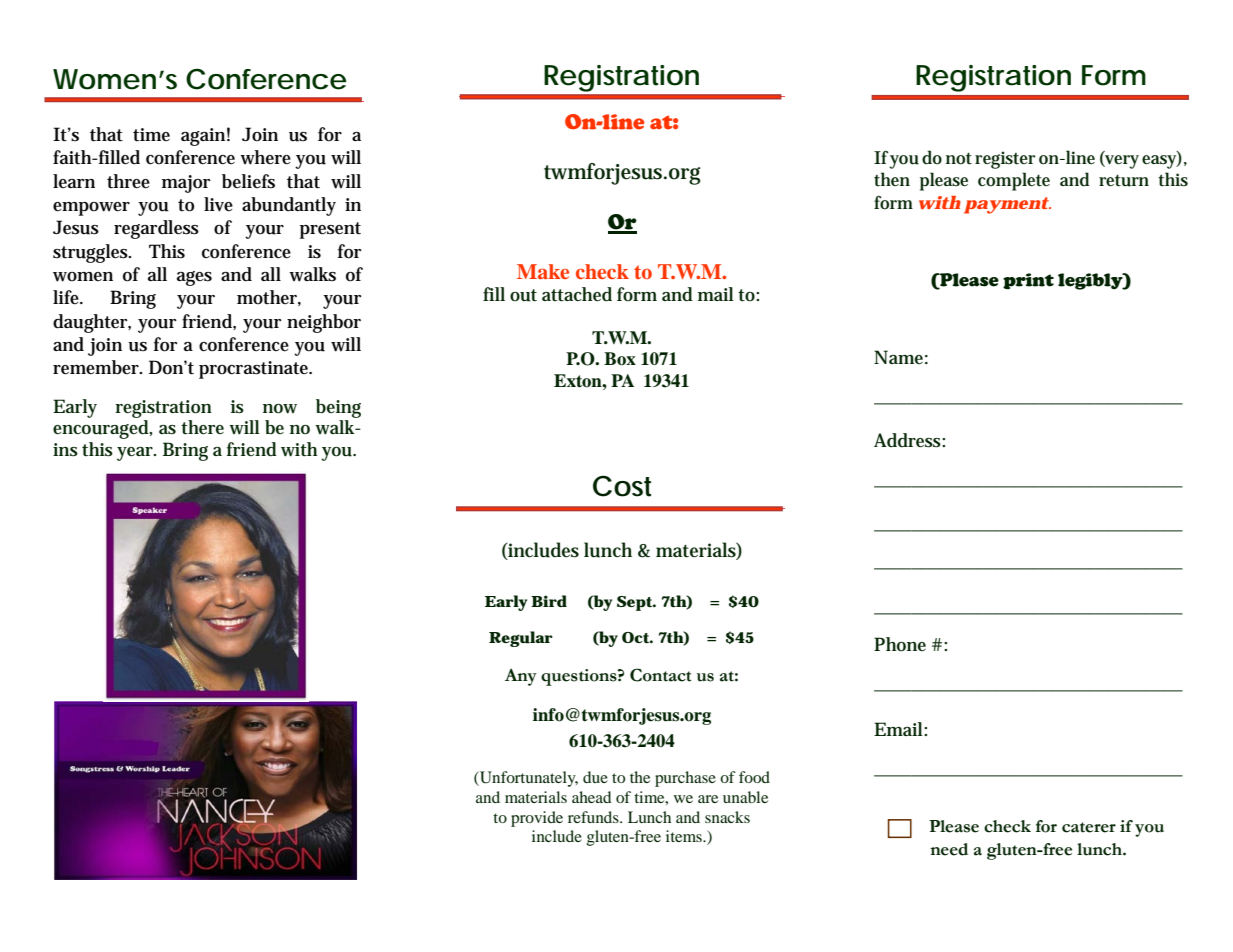  What do you see at coordinates (186, 184) in the image?
I see `major` at bounding box center [186, 184].
